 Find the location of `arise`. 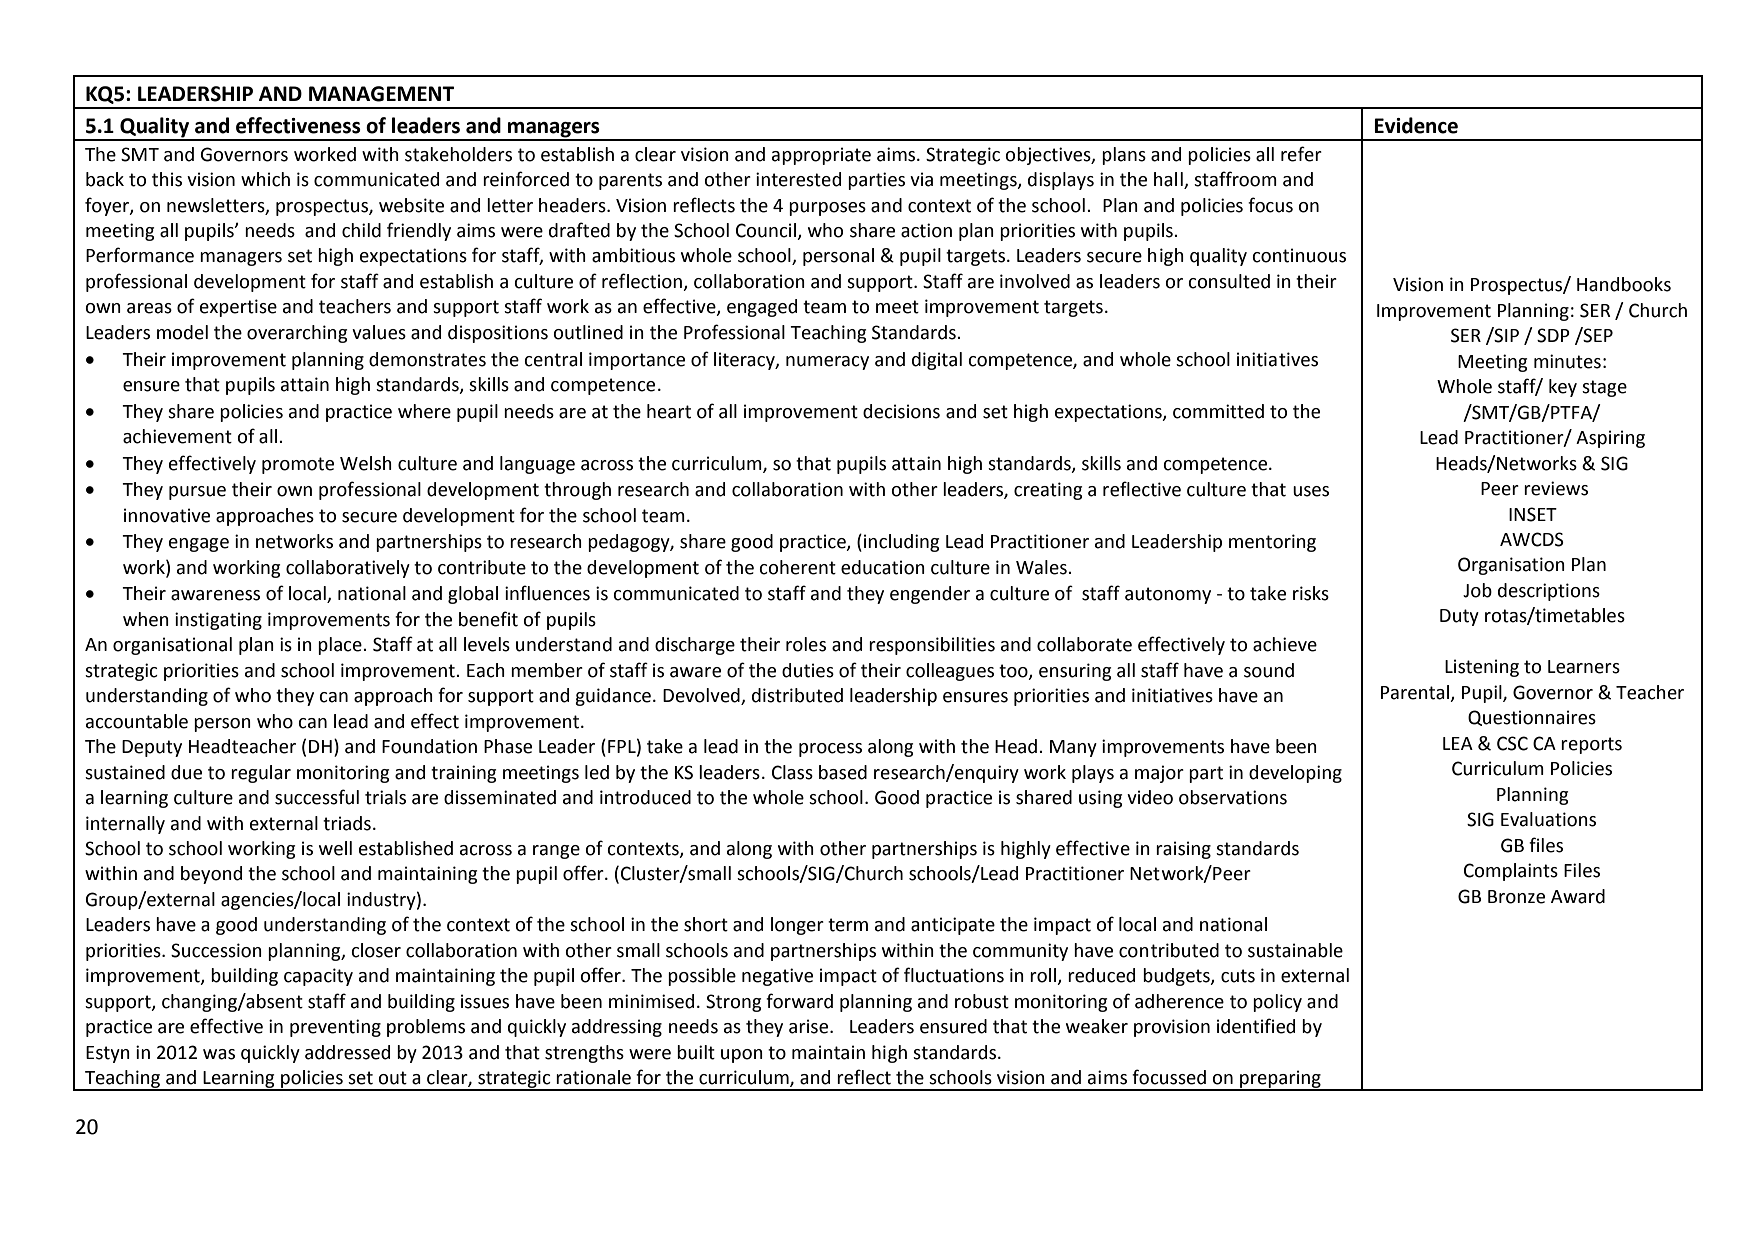

arise is located at coordinates (810, 1026).
